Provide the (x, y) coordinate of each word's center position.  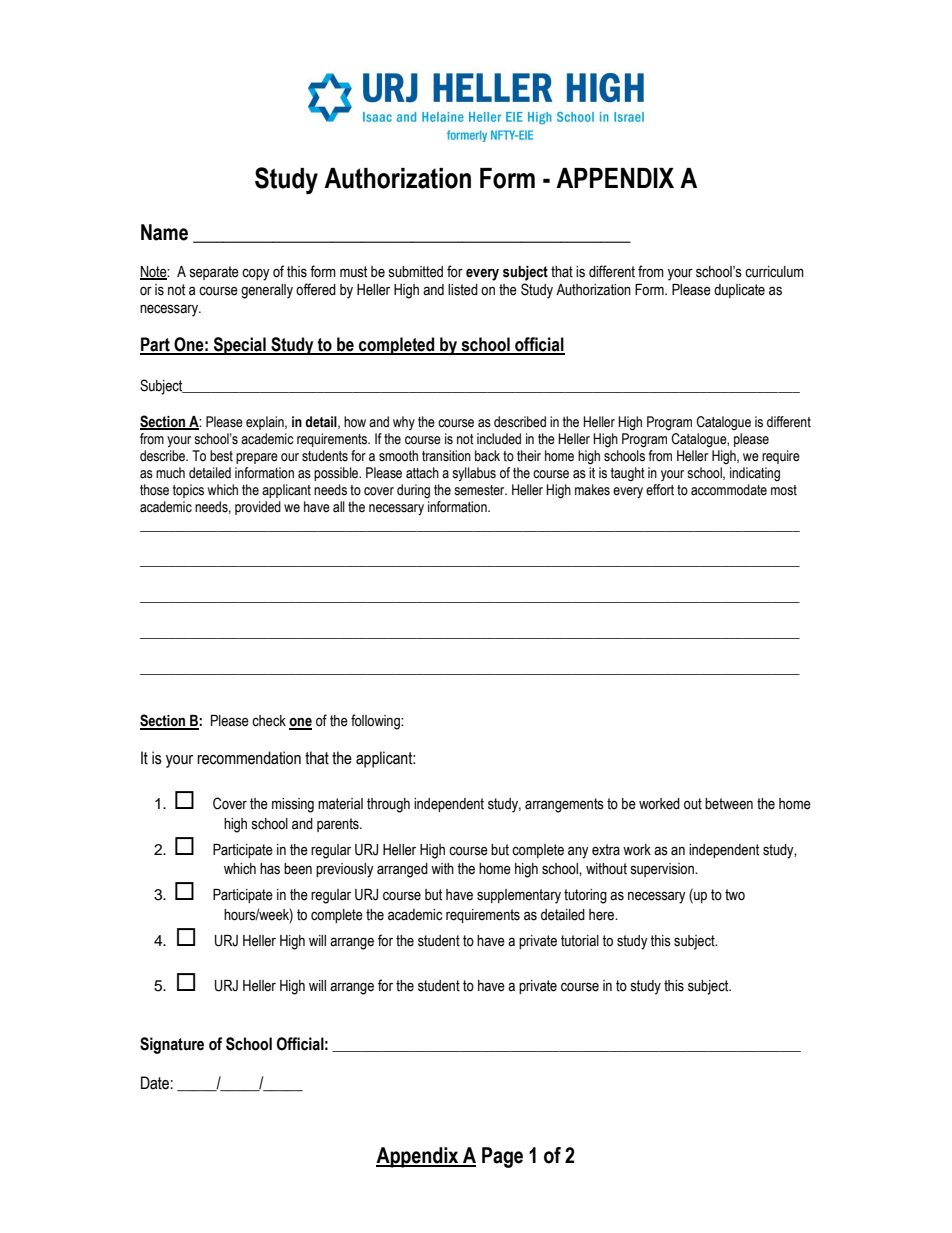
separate (214, 273)
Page (502, 1157)
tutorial (580, 941)
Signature (172, 1045)
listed (463, 290)
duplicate (739, 291)
